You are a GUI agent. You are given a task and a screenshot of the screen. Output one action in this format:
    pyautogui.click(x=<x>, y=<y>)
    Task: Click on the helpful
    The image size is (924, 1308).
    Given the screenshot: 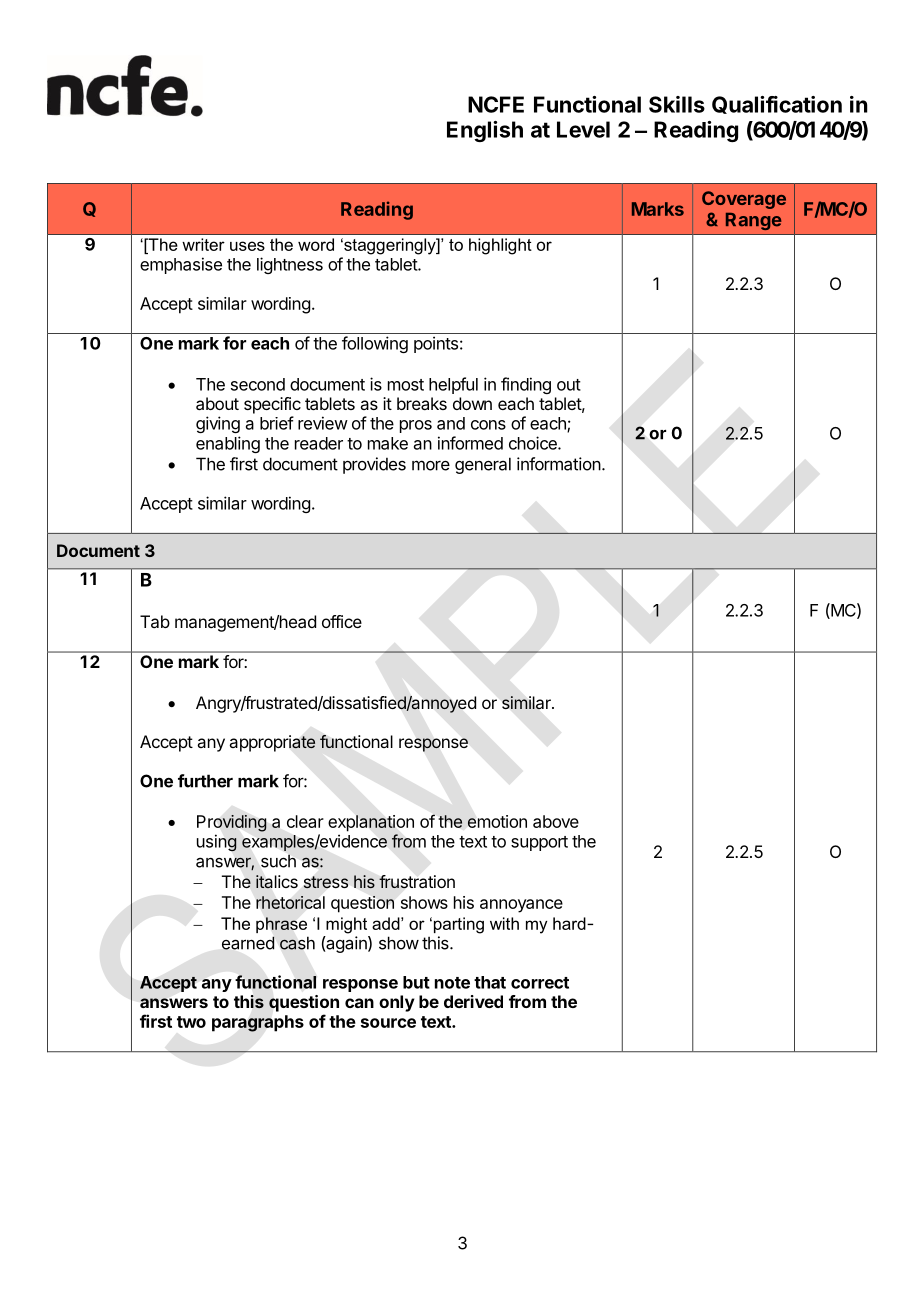 What is the action you would take?
    pyautogui.click(x=453, y=385)
